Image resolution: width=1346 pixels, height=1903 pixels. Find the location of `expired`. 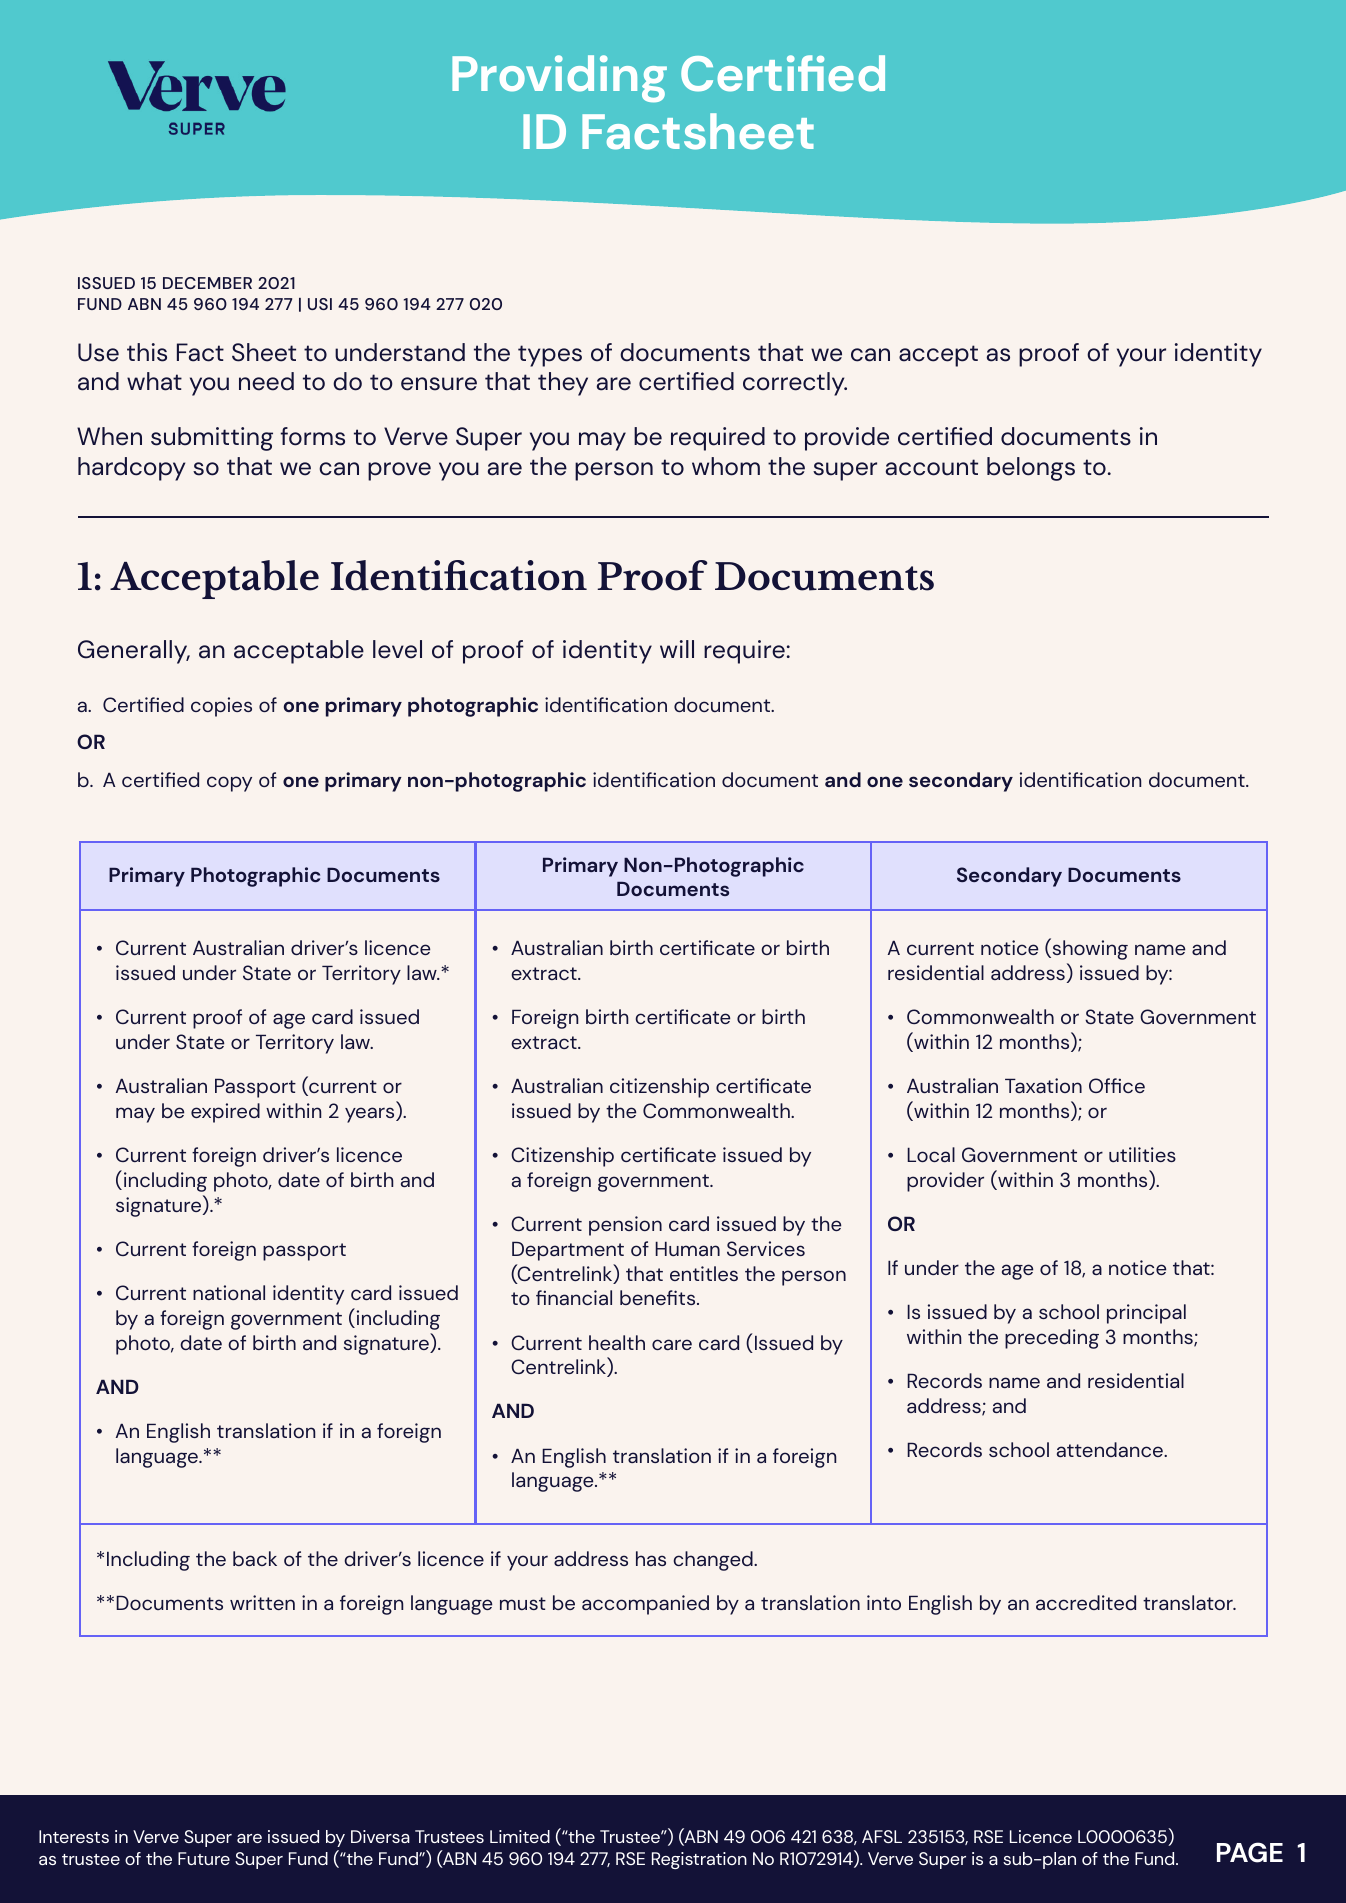

expired is located at coordinates (225, 1113).
